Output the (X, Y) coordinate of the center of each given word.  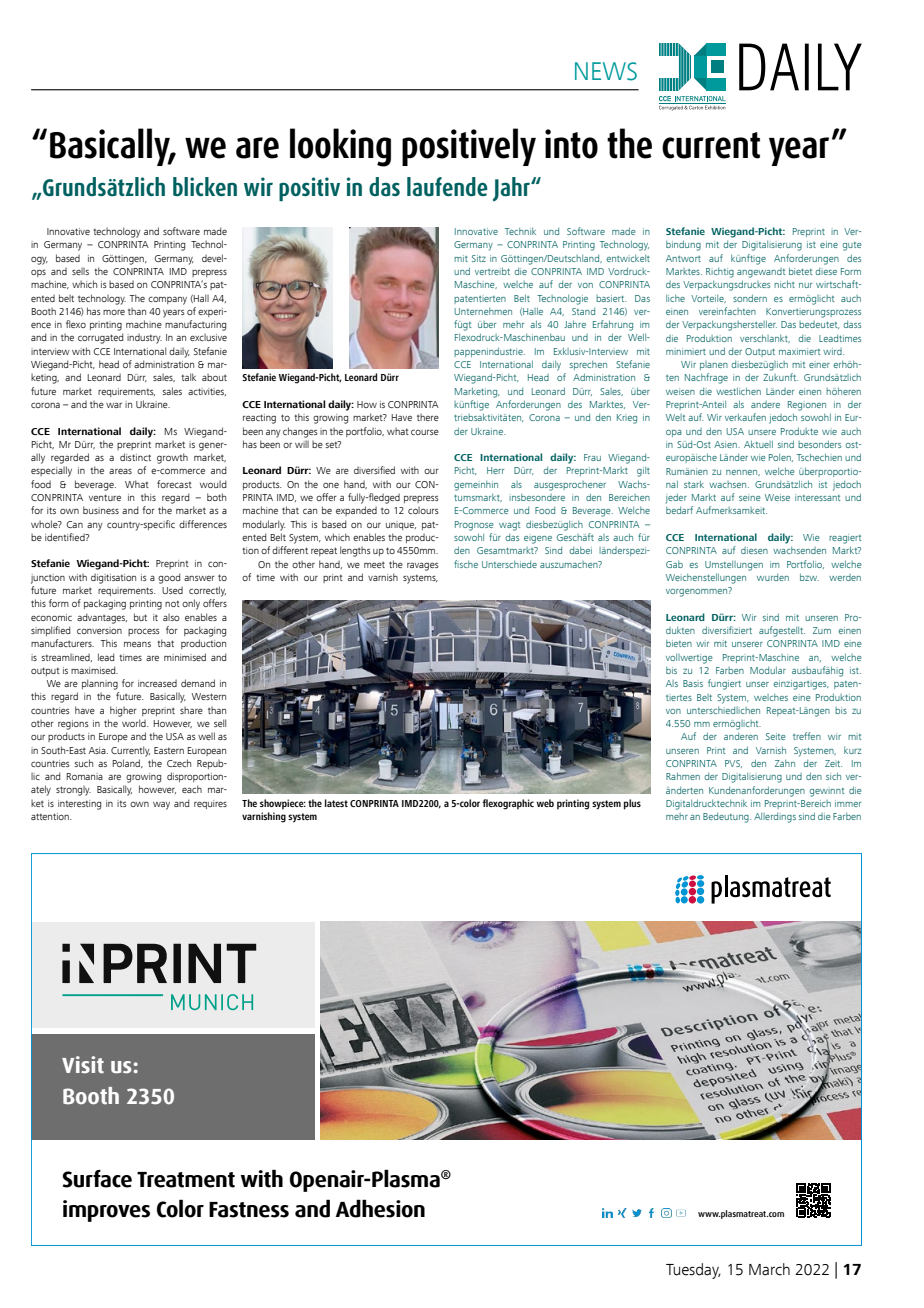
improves (106, 1211)
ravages (423, 566)
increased (157, 683)
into (571, 144)
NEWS (606, 71)
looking (340, 147)
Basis (693, 683)
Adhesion (380, 1208)
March (769, 1269)
